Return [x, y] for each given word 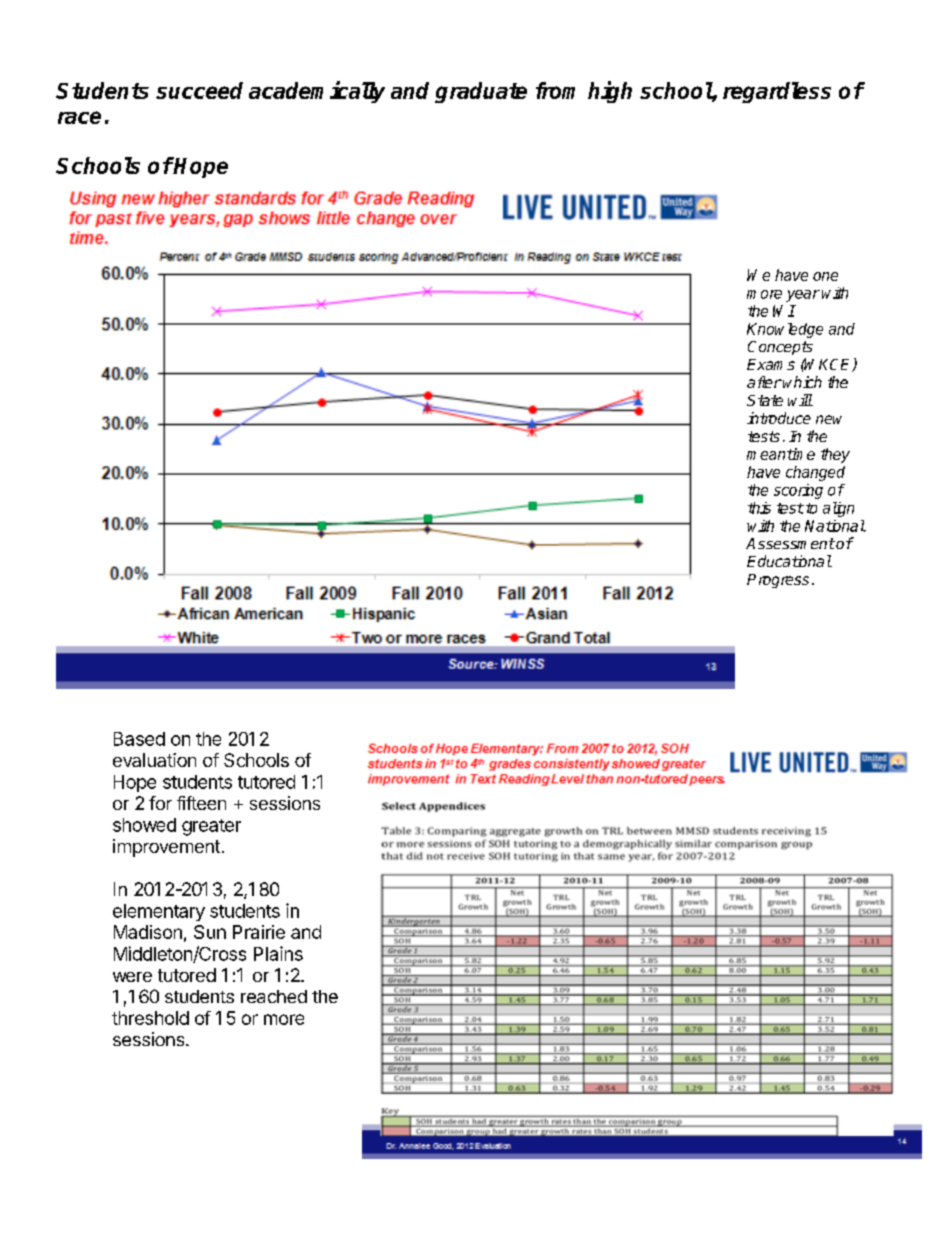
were [132, 977]
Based [139, 739]
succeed [199, 90]
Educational [789, 561]
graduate [481, 92]
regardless [777, 92]
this [759, 508]
